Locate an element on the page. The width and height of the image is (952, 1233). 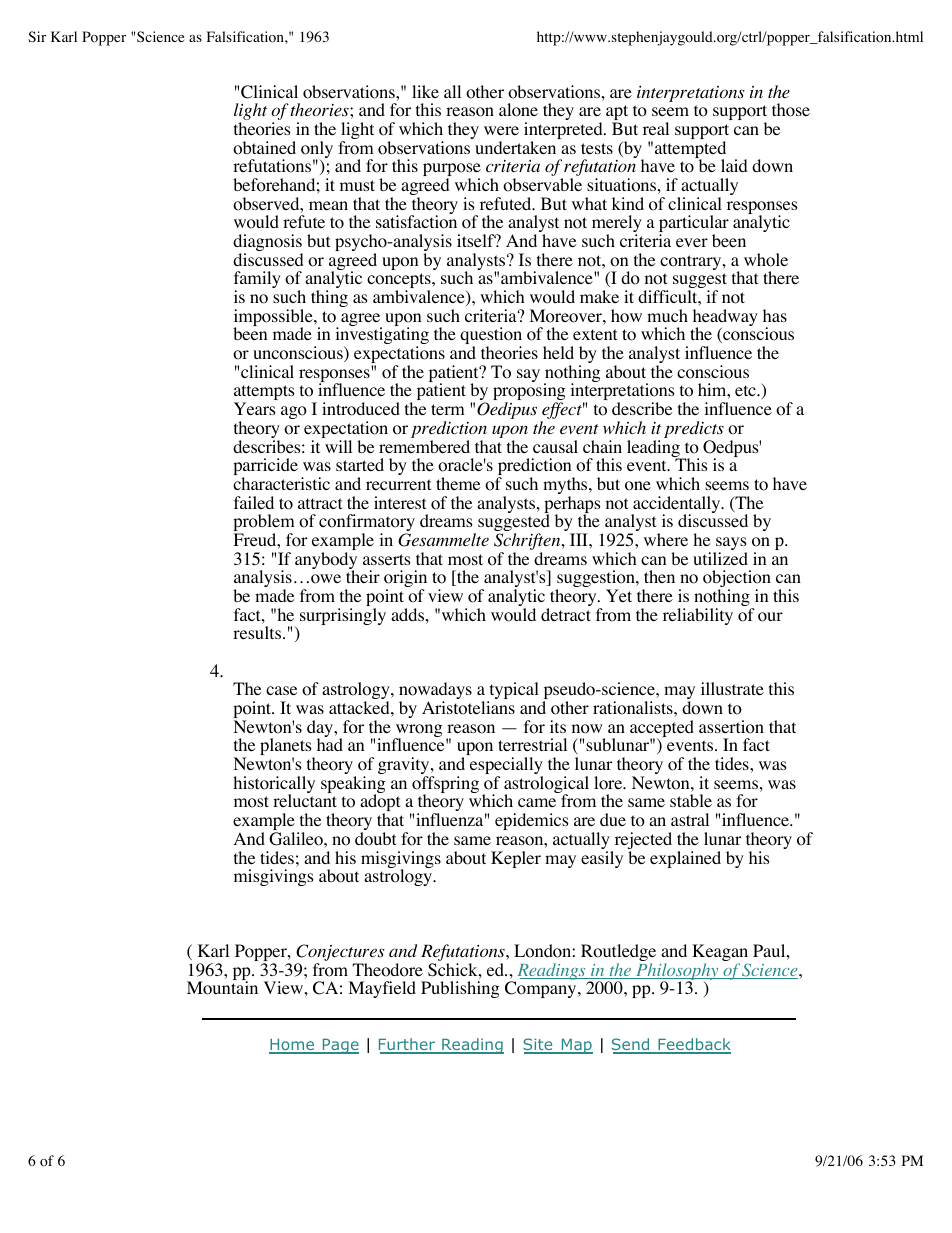
term is located at coordinates (448, 409).
